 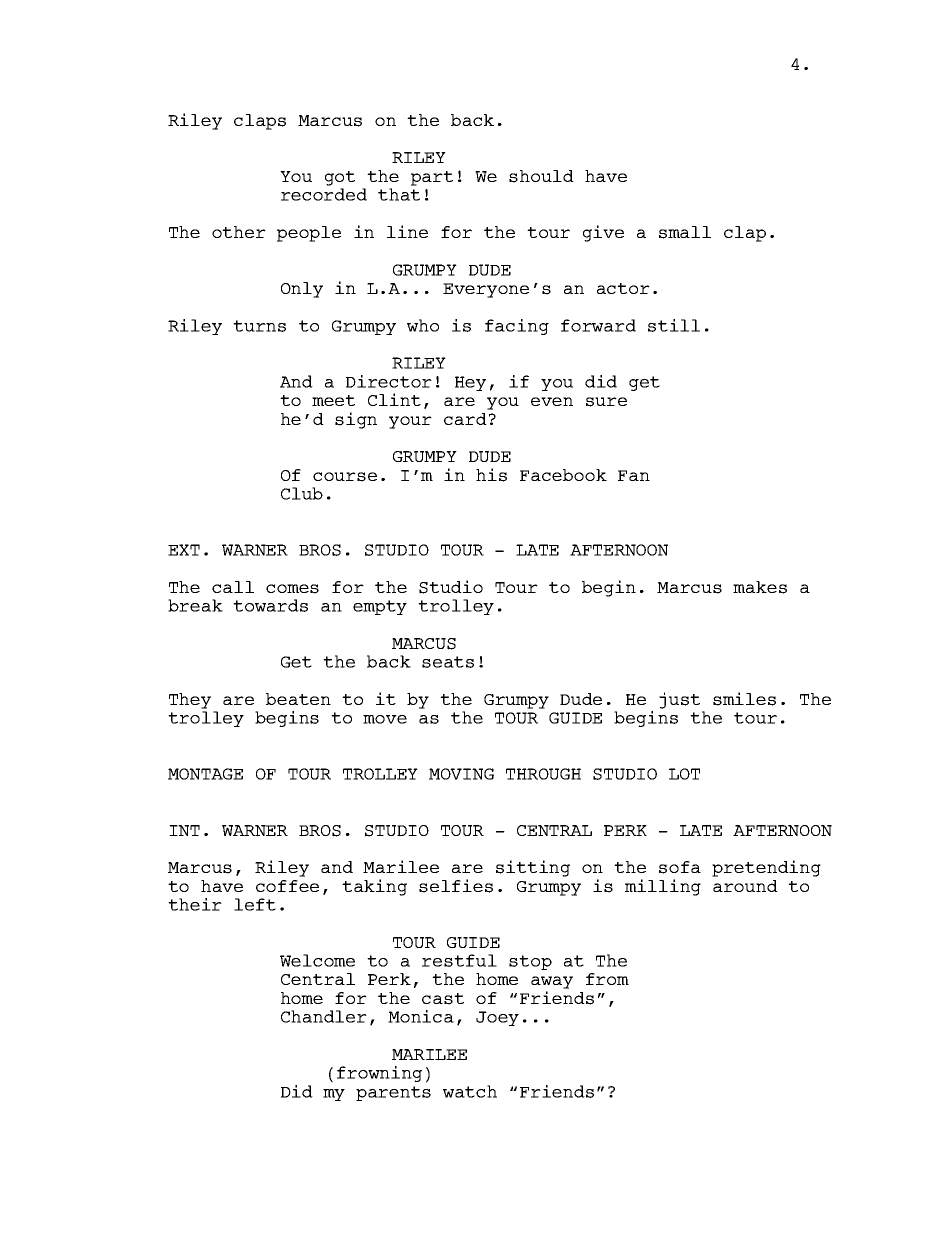 I want to click on small, so click(x=685, y=232).
